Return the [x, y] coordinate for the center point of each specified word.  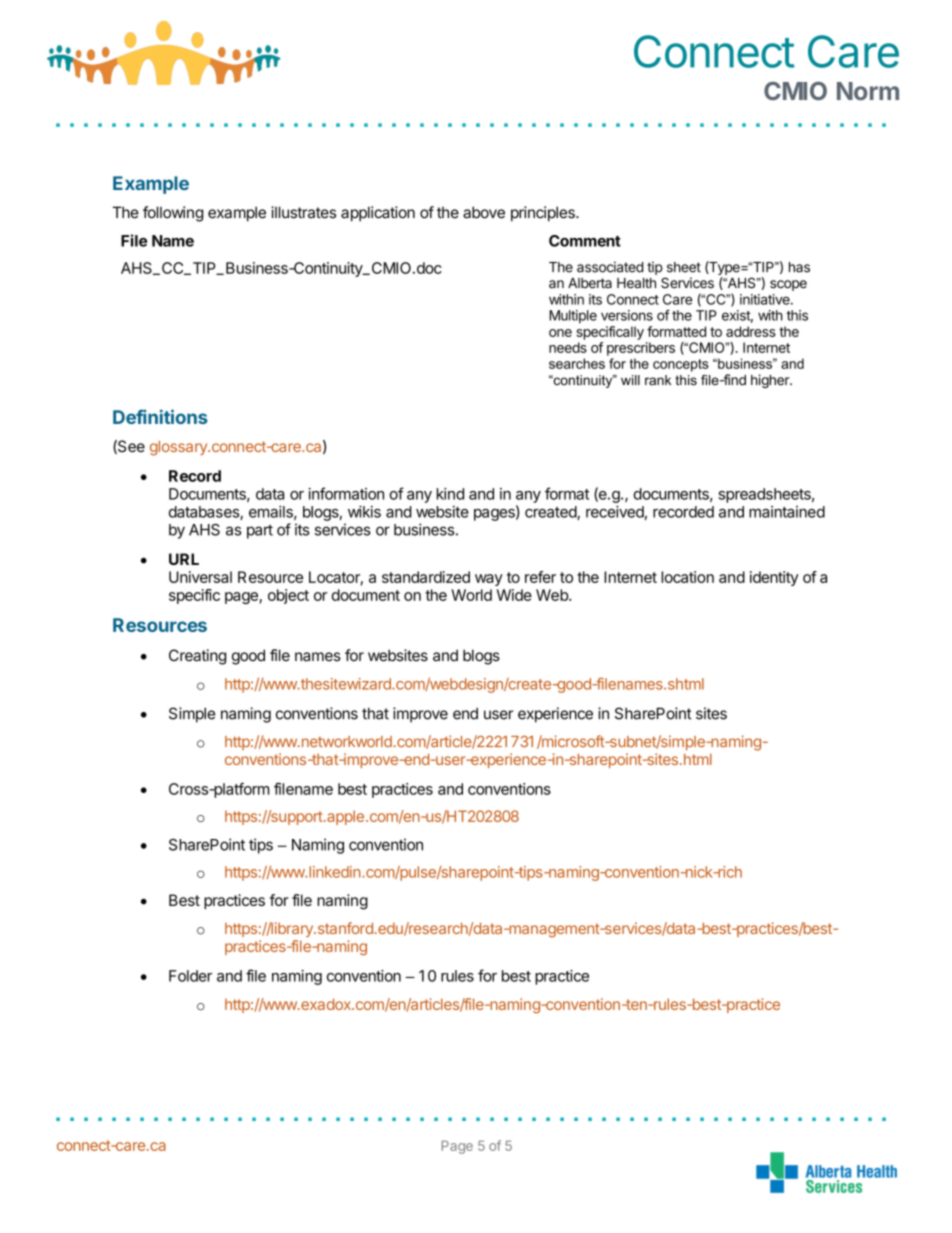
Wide [514, 595]
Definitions [160, 416]
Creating [197, 657]
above [484, 212]
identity [774, 578]
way [489, 580]
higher [771, 381]
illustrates [303, 212]
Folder [190, 976]
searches [577, 363]
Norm [868, 91]
